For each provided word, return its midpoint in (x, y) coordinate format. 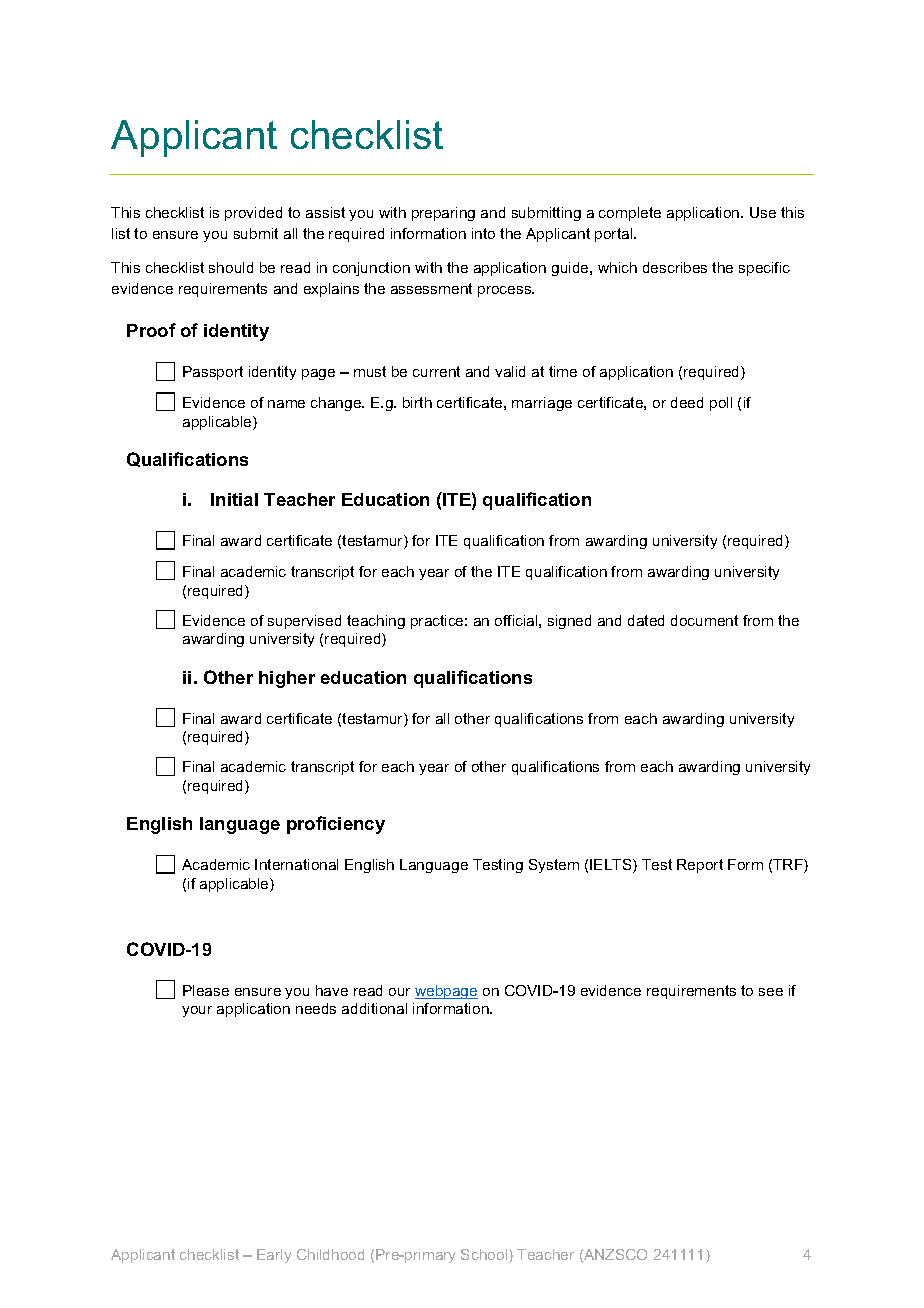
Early (274, 1256)
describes (675, 267)
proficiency (336, 825)
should (231, 267)
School (485, 1256)
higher (287, 679)
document (704, 620)
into (483, 233)
